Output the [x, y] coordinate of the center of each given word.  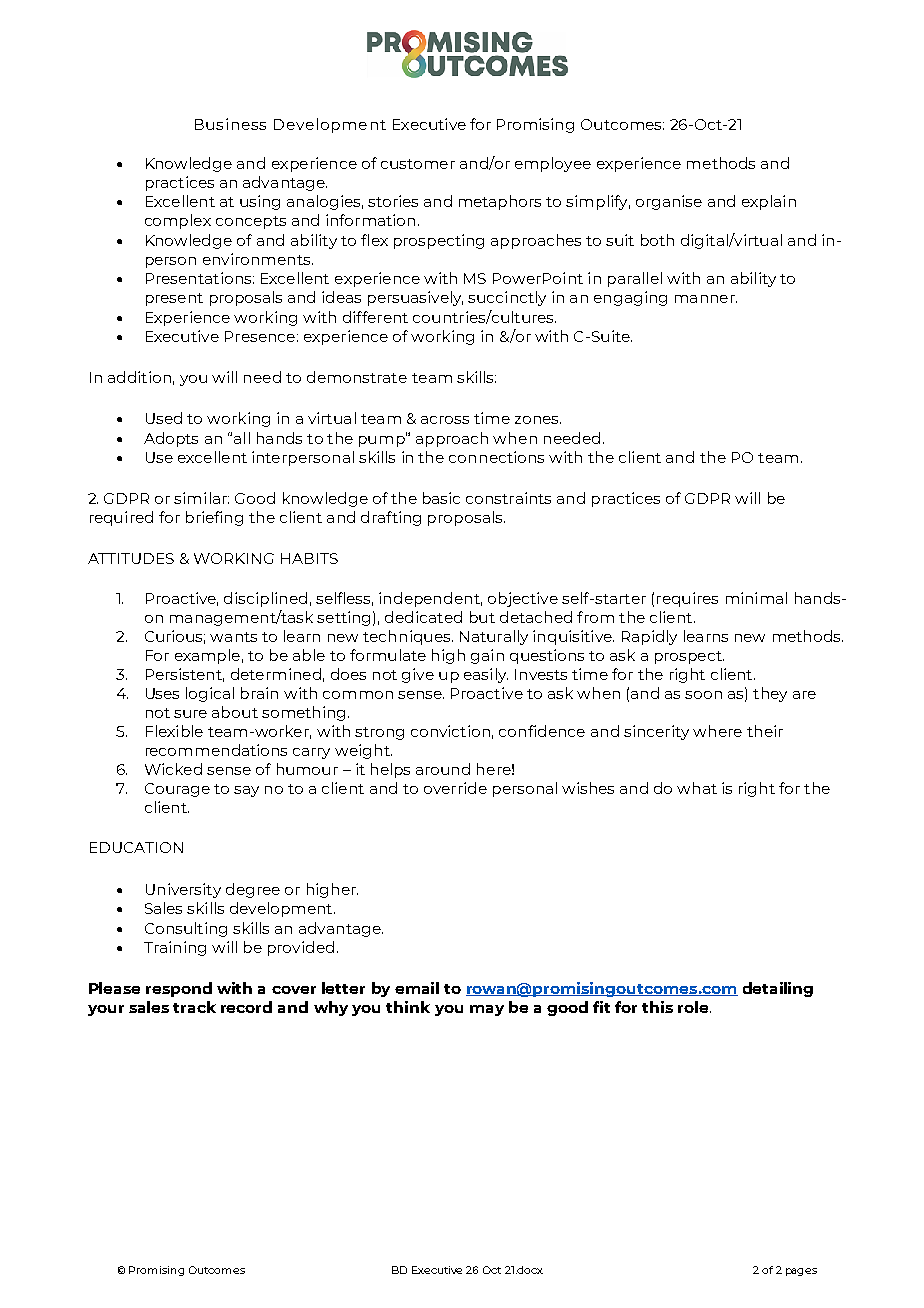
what [697, 788]
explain [769, 202]
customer [418, 164]
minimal [756, 598]
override [455, 788]
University [183, 890]
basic [441, 498]
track [194, 1007]
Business [230, 124]
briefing [214, 518]
